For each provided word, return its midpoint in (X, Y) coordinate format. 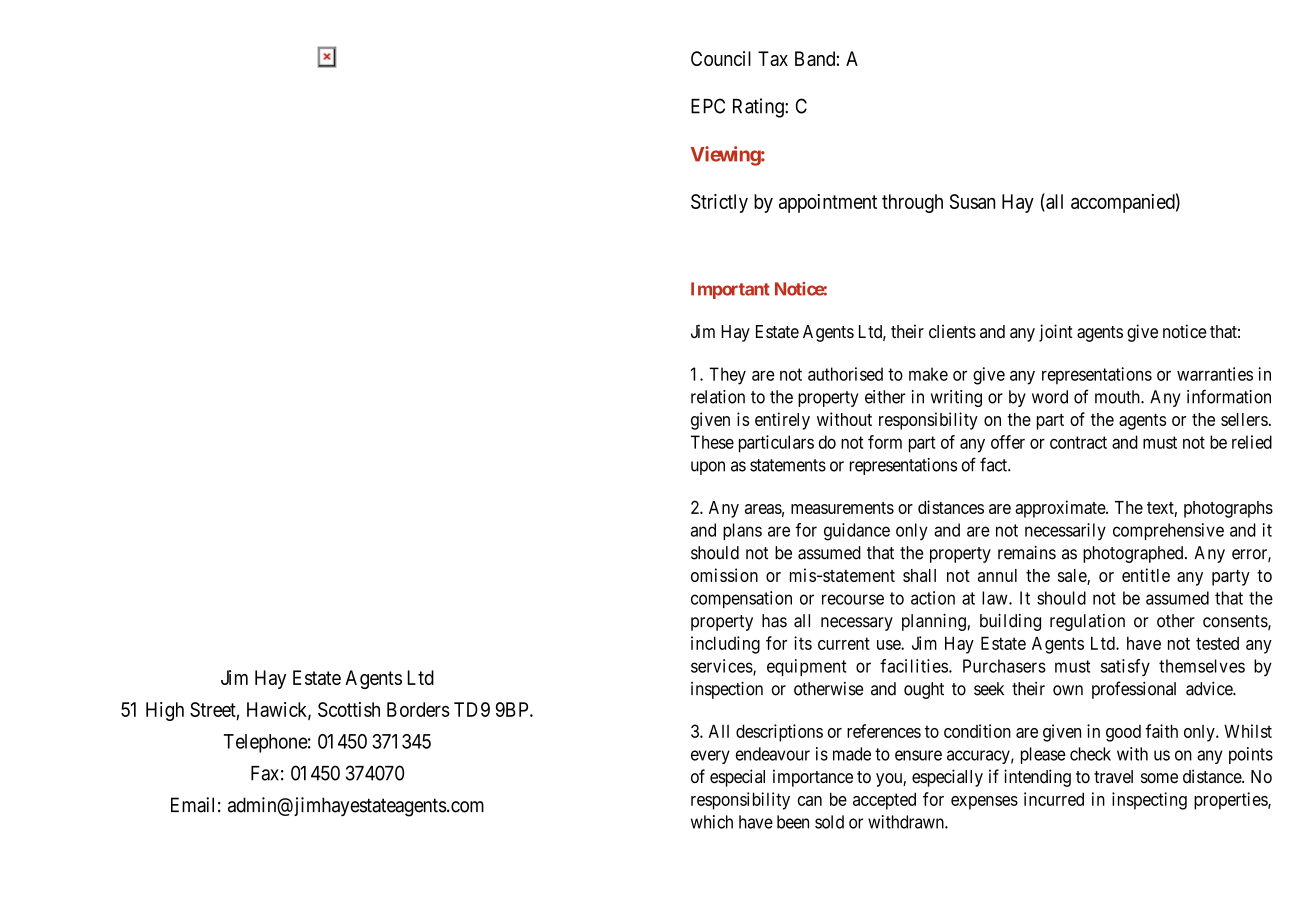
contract (1078, 442)
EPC (708, 106)
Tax (773, 58)
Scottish (349, 709)
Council (721, 58)
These (712, 442)
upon (708, 468)
